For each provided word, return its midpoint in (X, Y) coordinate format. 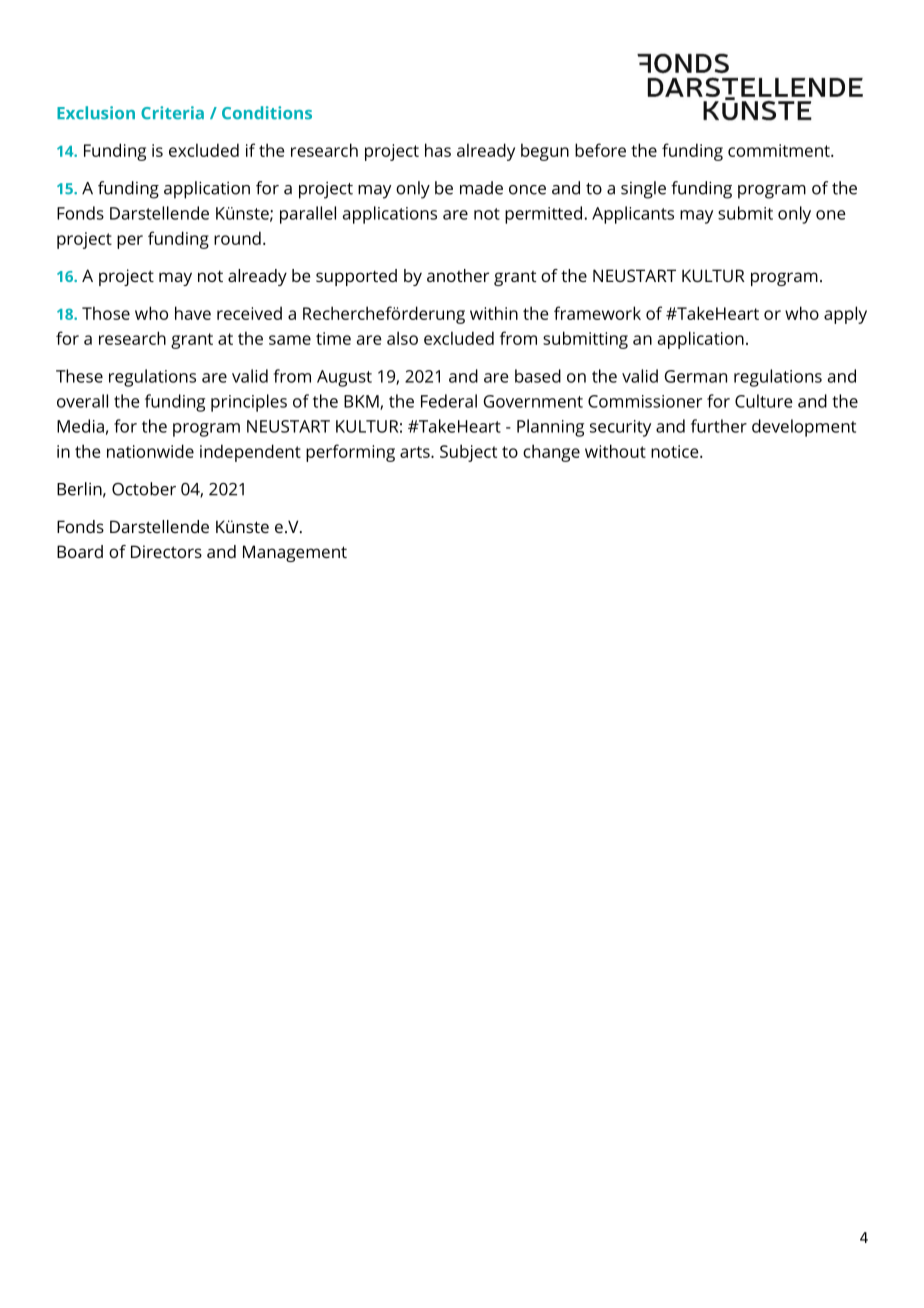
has (438, 150)
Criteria (172, 113)
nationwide (150, 451)
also (402, 338)
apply (845, 315)
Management (295, 553)
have (193, 313)
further (719, 426)
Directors (166, 551)
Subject (468, 453)
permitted (543, 215)
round (237, 238)
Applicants (633, 215)
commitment (780, 150)
